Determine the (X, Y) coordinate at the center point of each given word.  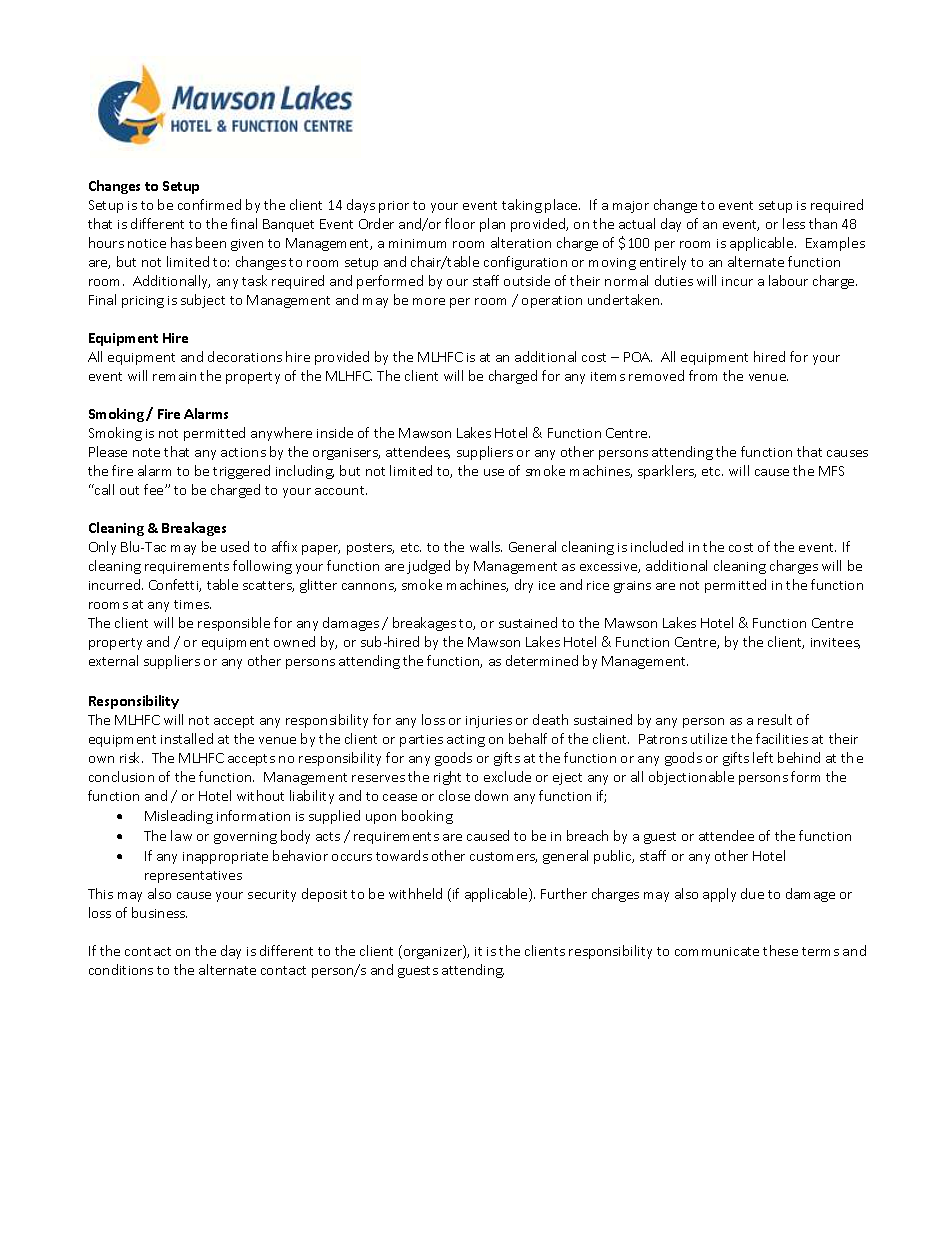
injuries (489, 722)
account (341, 490)
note (146, 452)
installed (187, 738)
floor (460, 223)
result (775, 719)
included (657, 546)
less (794, 223)
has (181, 242)
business (159, 912)
